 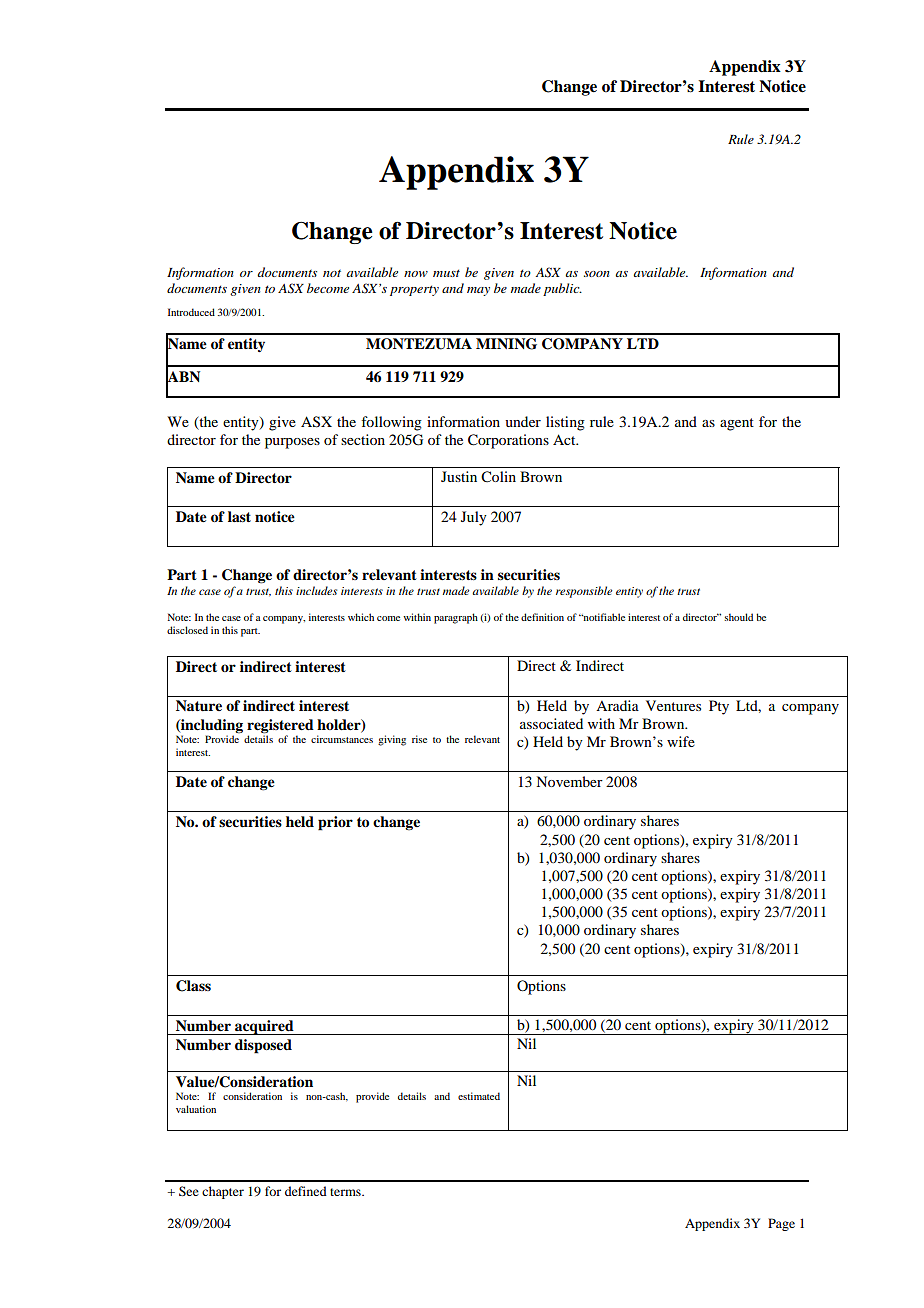 I want to click on November, so click(x=569, y=781).
